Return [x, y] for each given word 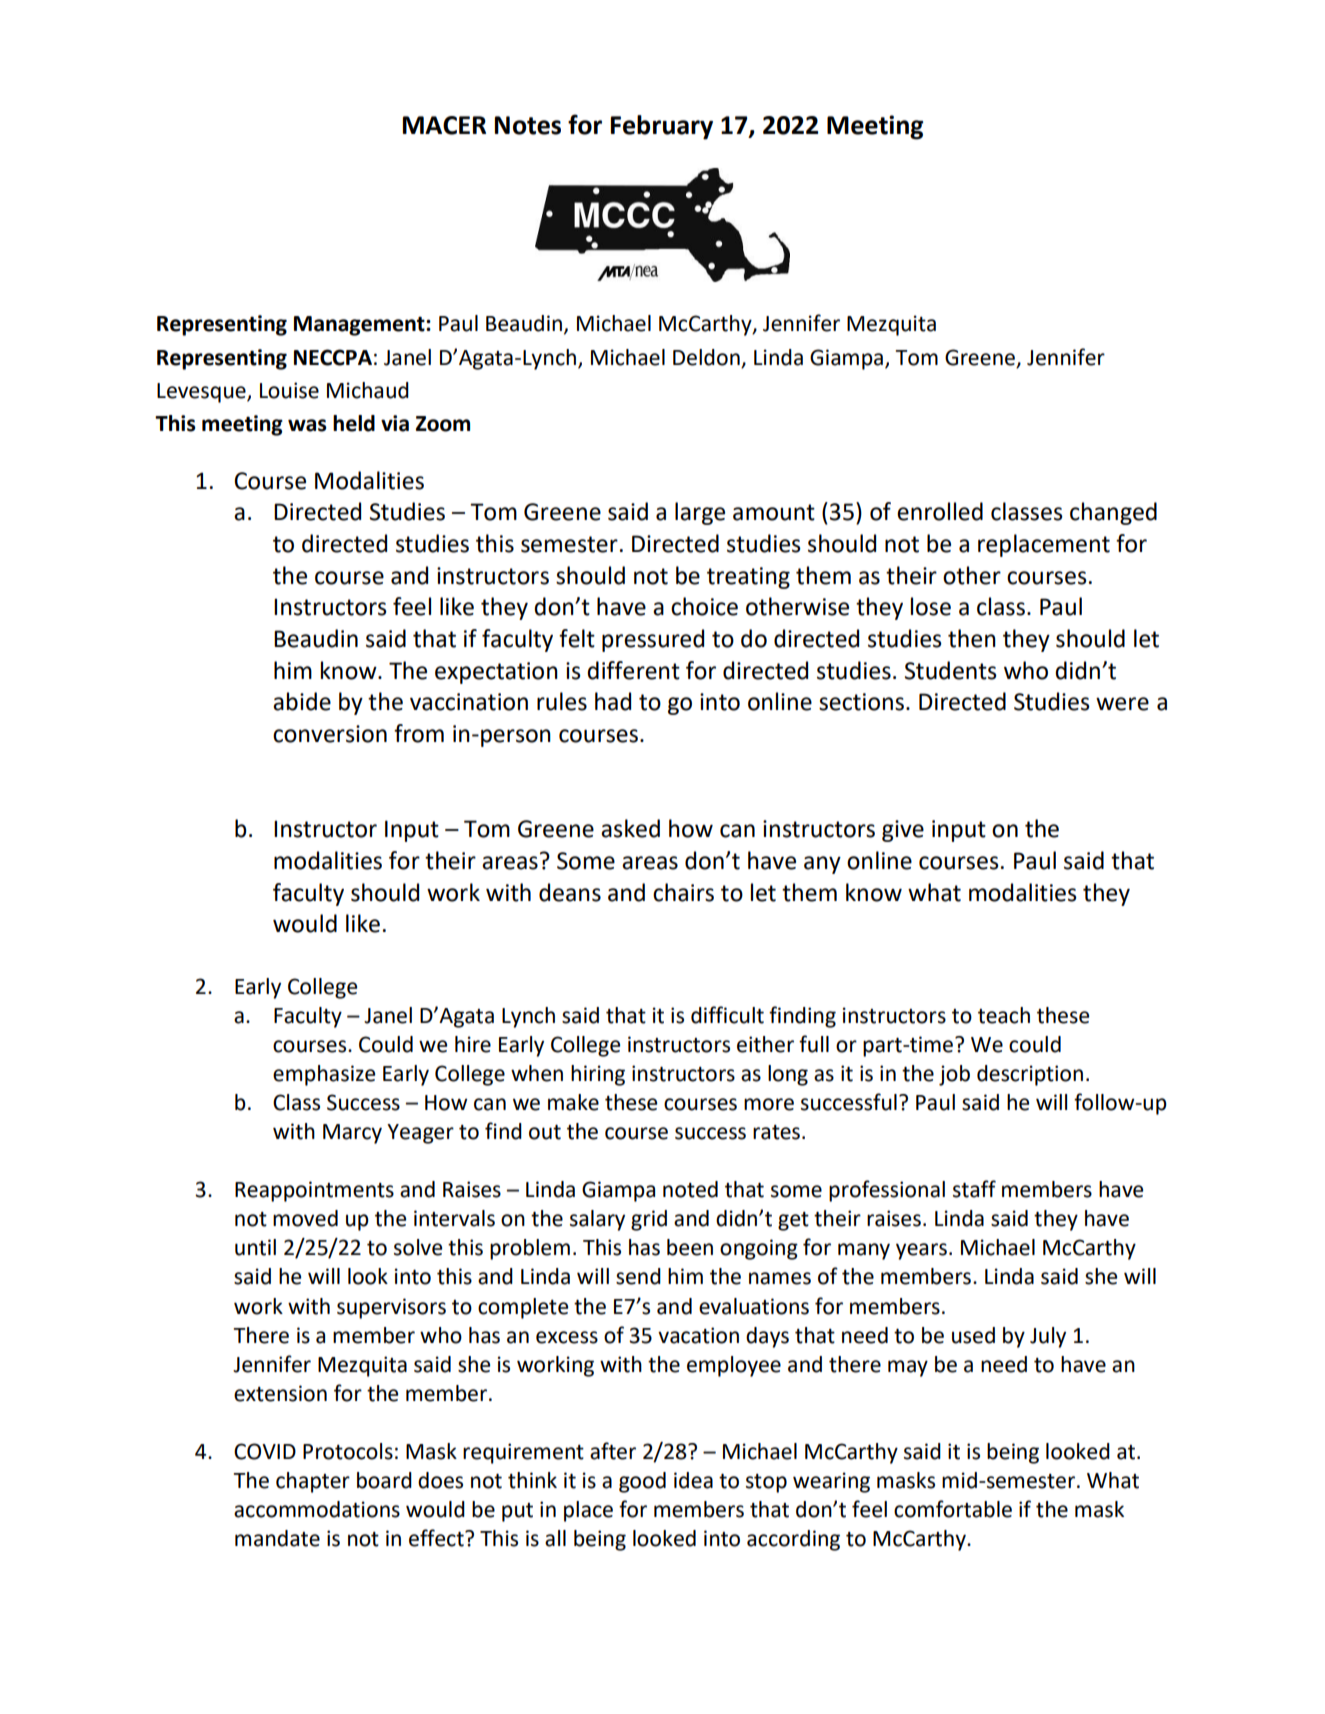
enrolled [940, 511]
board [384, 1480]
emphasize [324, 1075]
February [662, 127]
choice [704, 606]
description [1030, 1075]
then [972, 638]
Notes [528, 125]
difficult [727, 1015]
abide [302, 701]
